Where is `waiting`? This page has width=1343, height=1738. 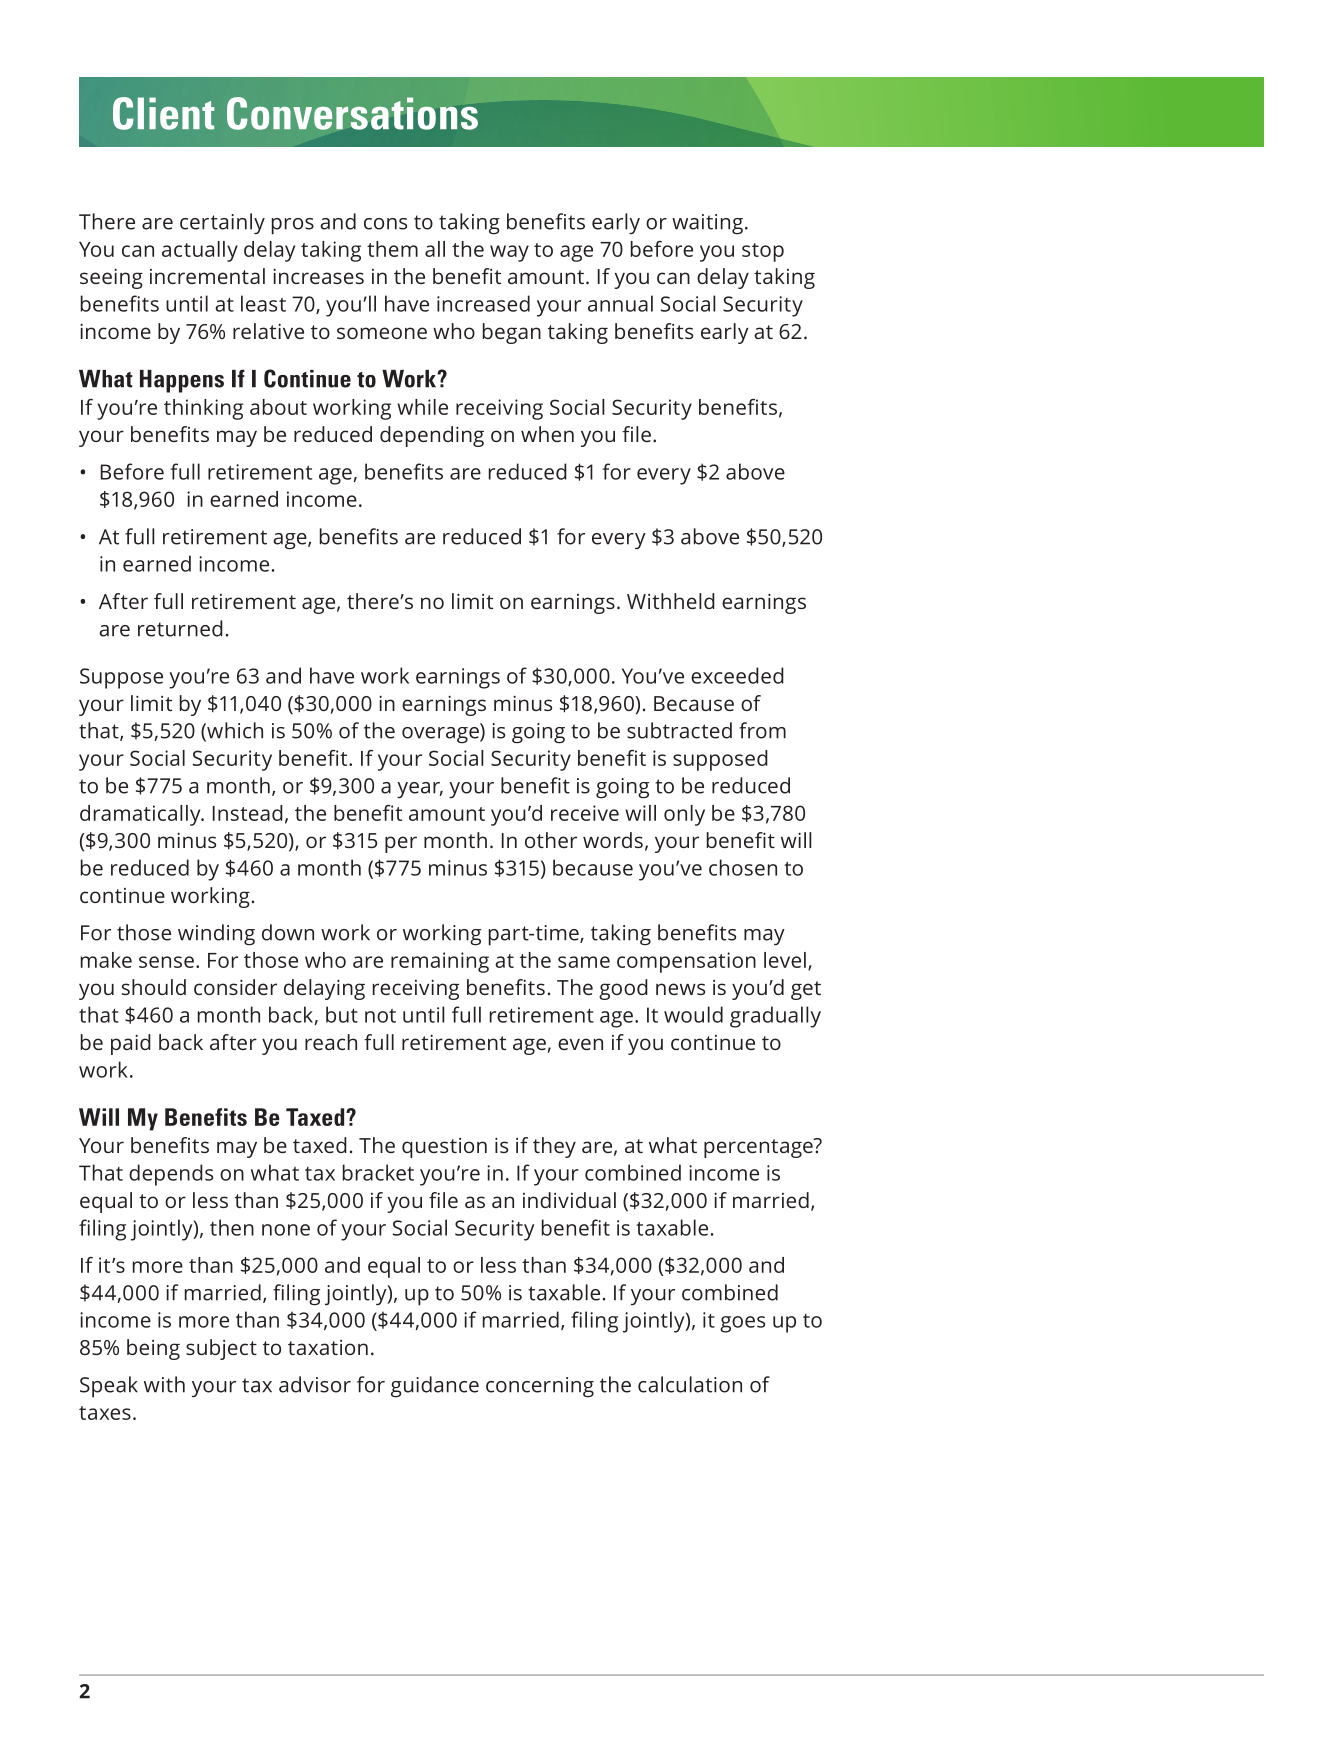 waiting is located at coordinates (707, 224).
